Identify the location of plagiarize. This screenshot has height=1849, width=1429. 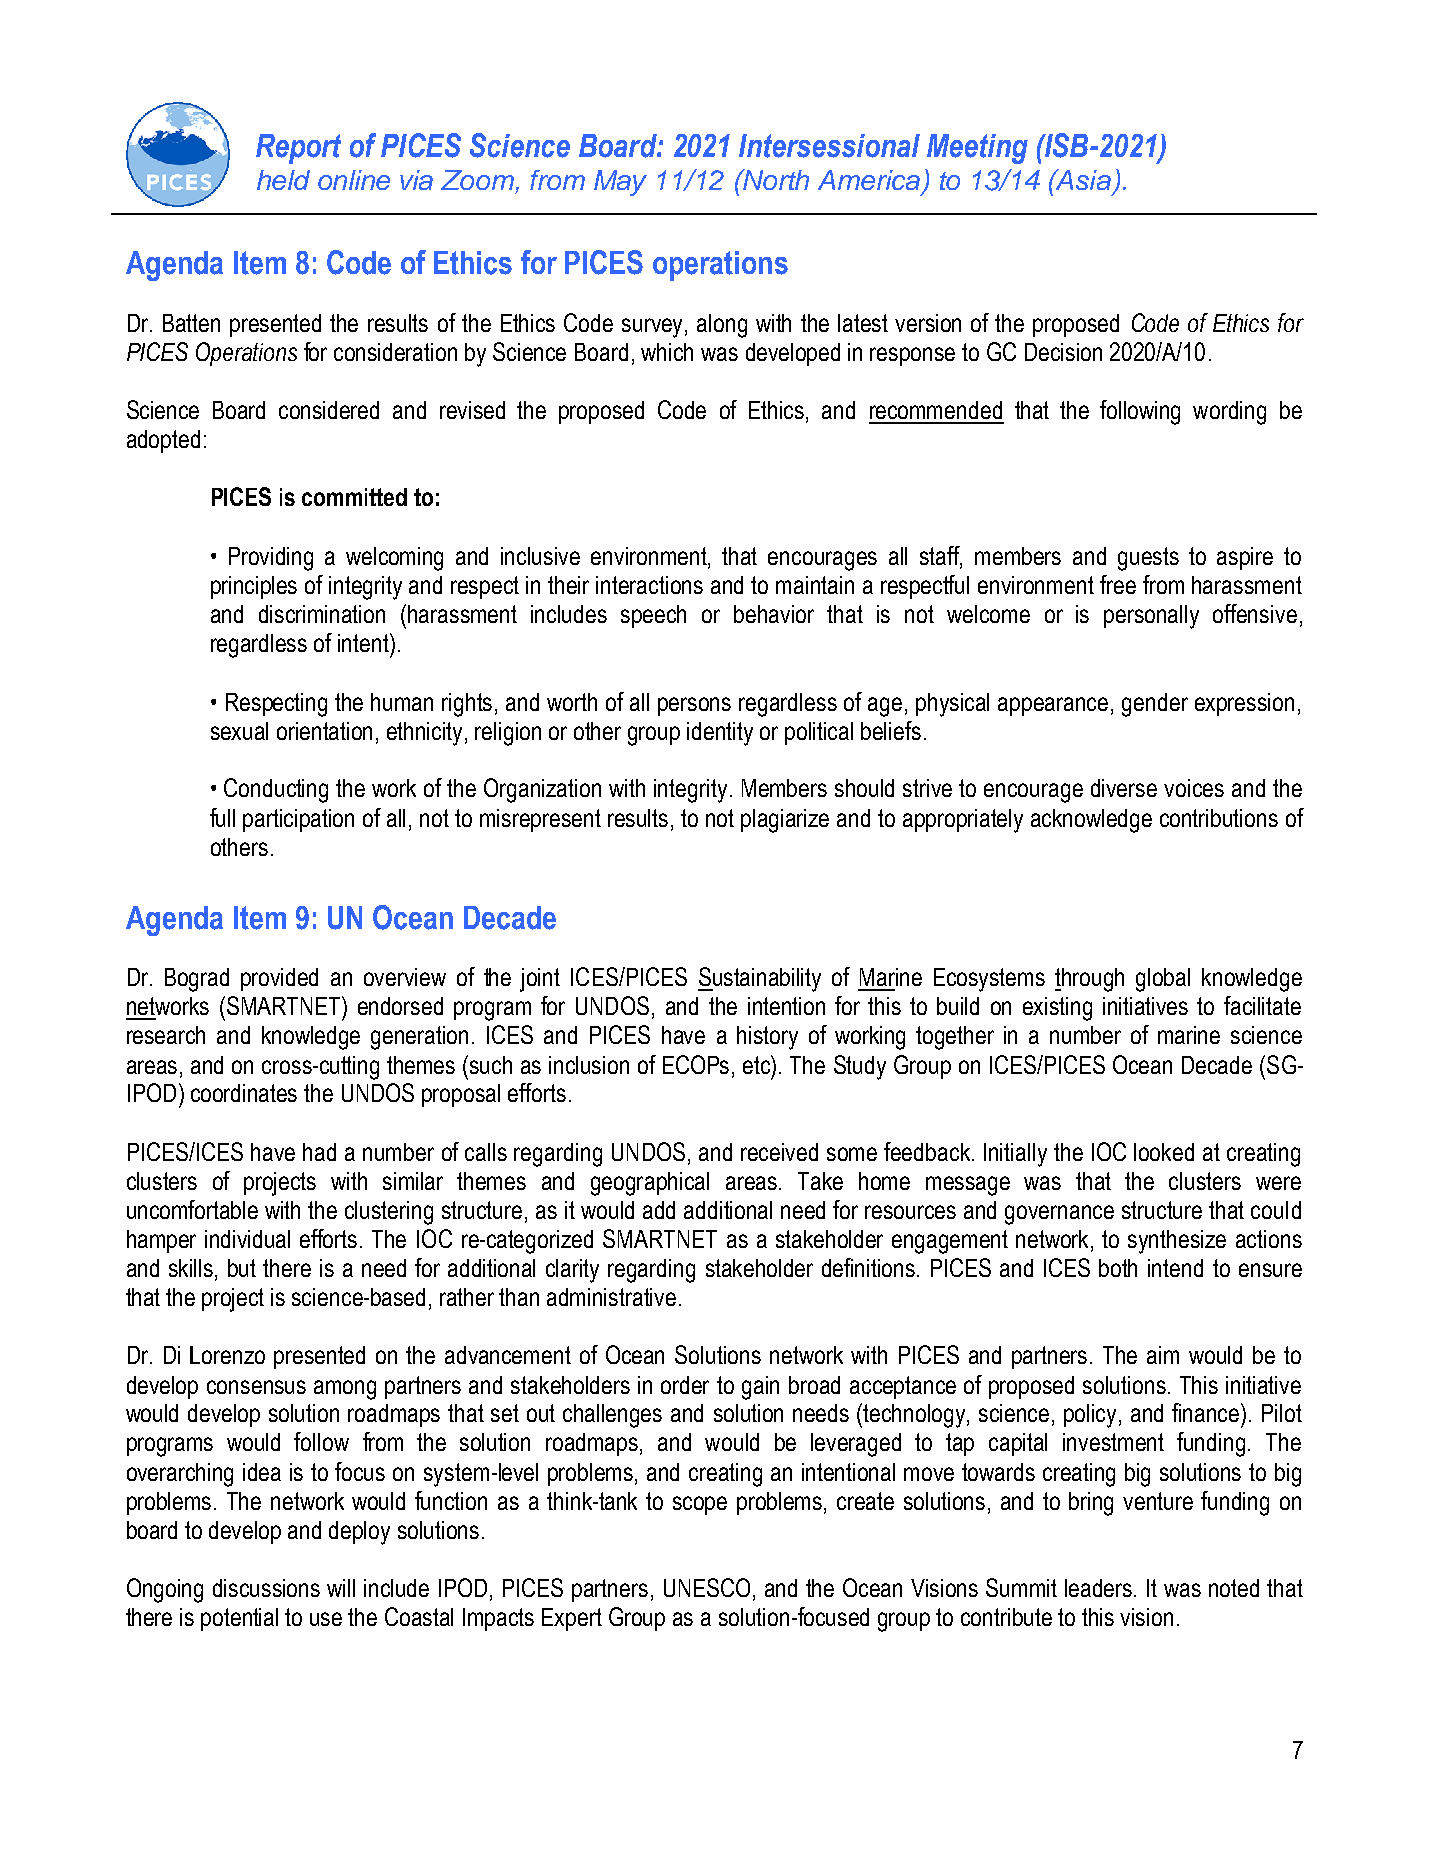
(785, 821).
